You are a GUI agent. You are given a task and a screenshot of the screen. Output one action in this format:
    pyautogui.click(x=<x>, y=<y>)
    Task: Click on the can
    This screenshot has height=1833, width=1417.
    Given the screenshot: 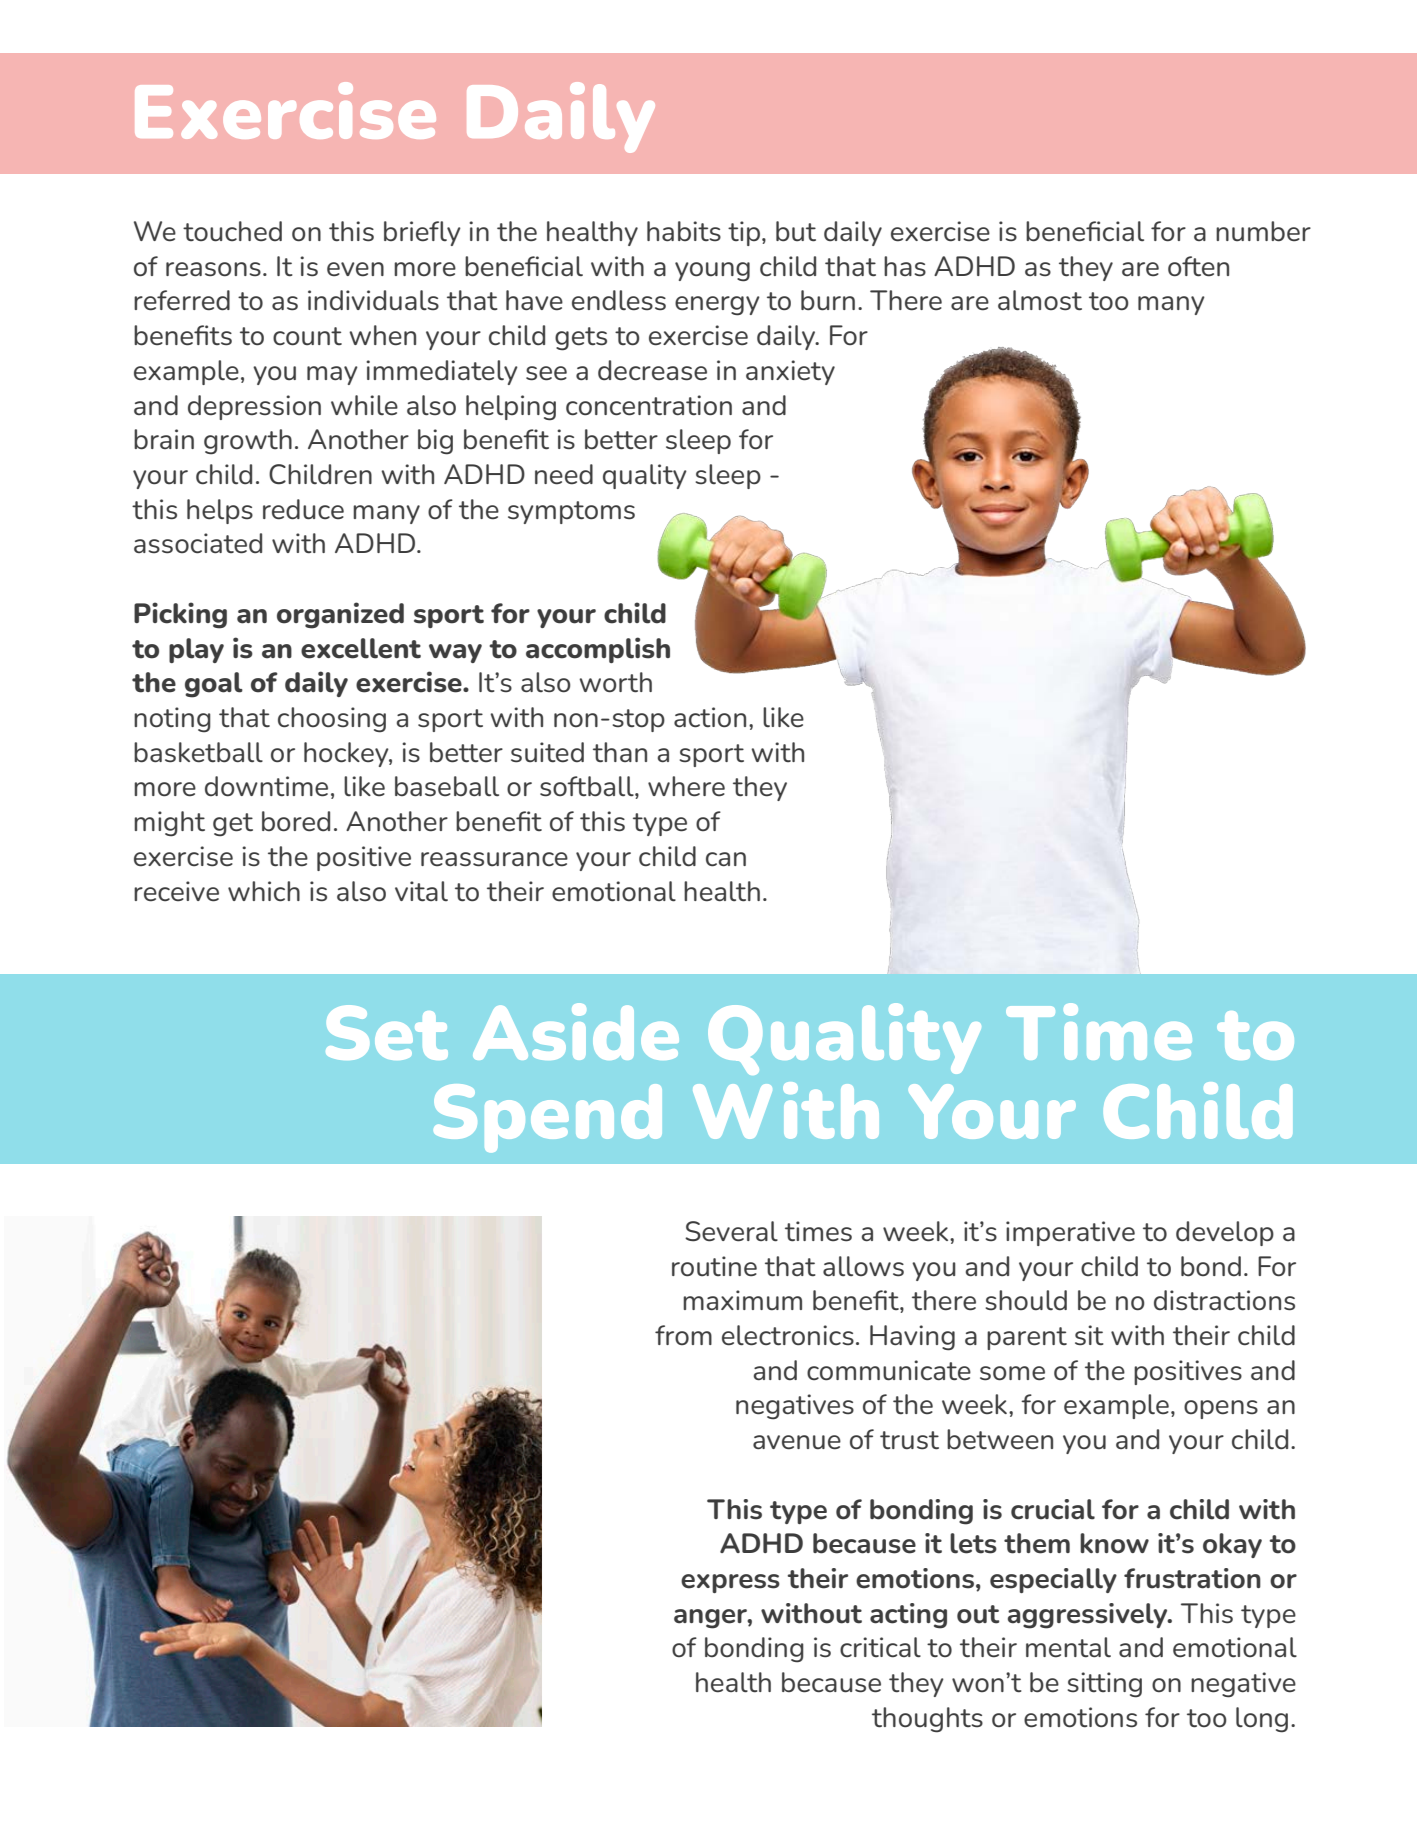 What is the action you would take?
    pyautogui.click(x=726, y=859)
